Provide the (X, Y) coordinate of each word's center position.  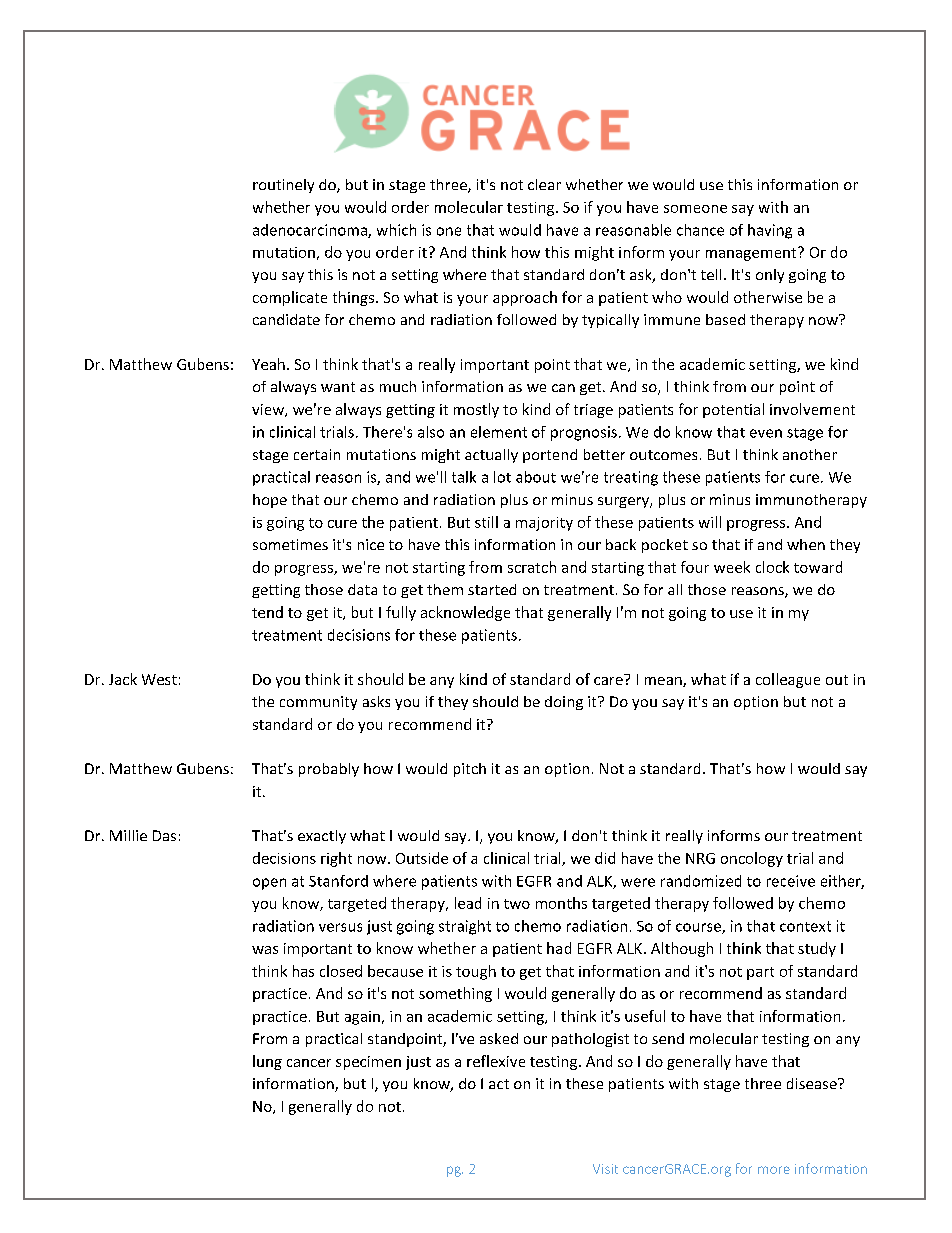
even (766, 433)
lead (468, 903)
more (774, 1170)
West (159, 679)
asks (376, 701)
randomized (701, 881)
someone (695, 209)
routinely (283, 186)
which (396, 230)
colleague (788, 680)
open (269, 884)
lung (267, 1062)
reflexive (496, 1061)
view (269, 410)
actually (491, 456)
